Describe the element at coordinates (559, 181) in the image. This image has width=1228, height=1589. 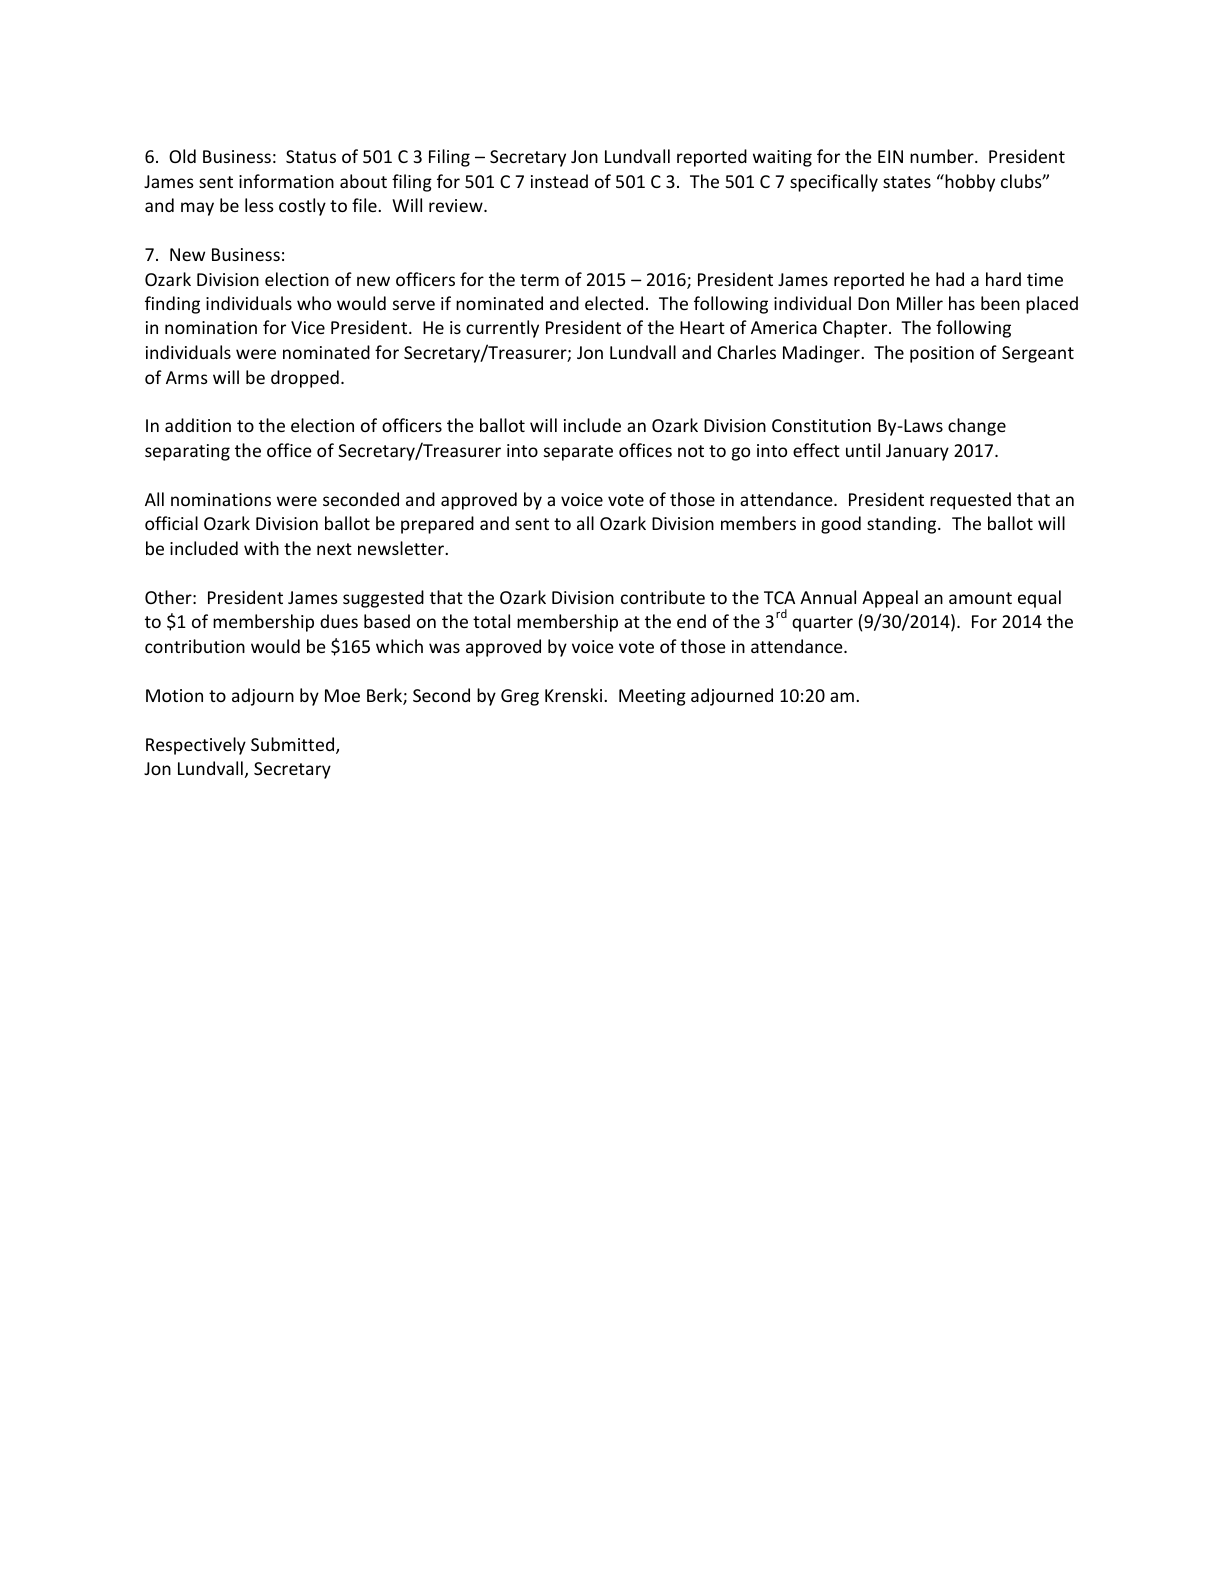
I see `instead` at that location.
